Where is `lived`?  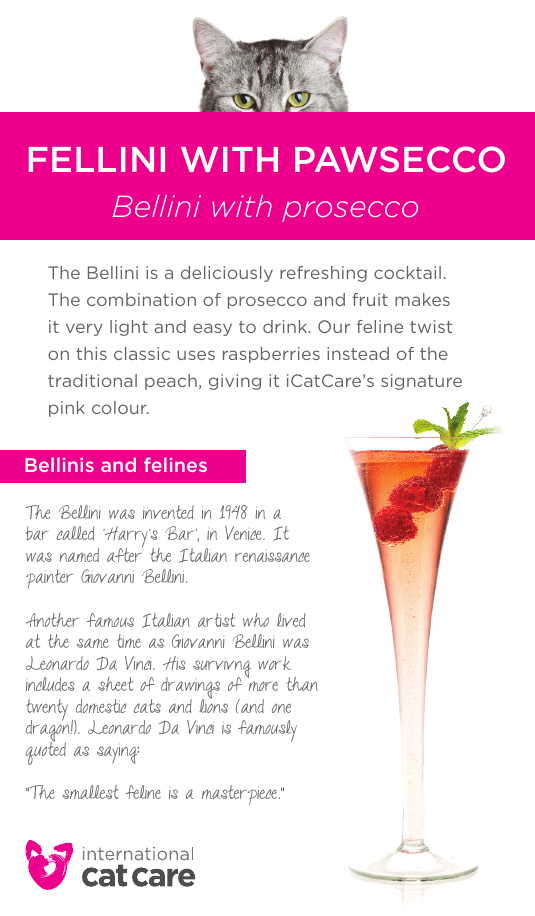
lived is located at coordinates (291, 620).
